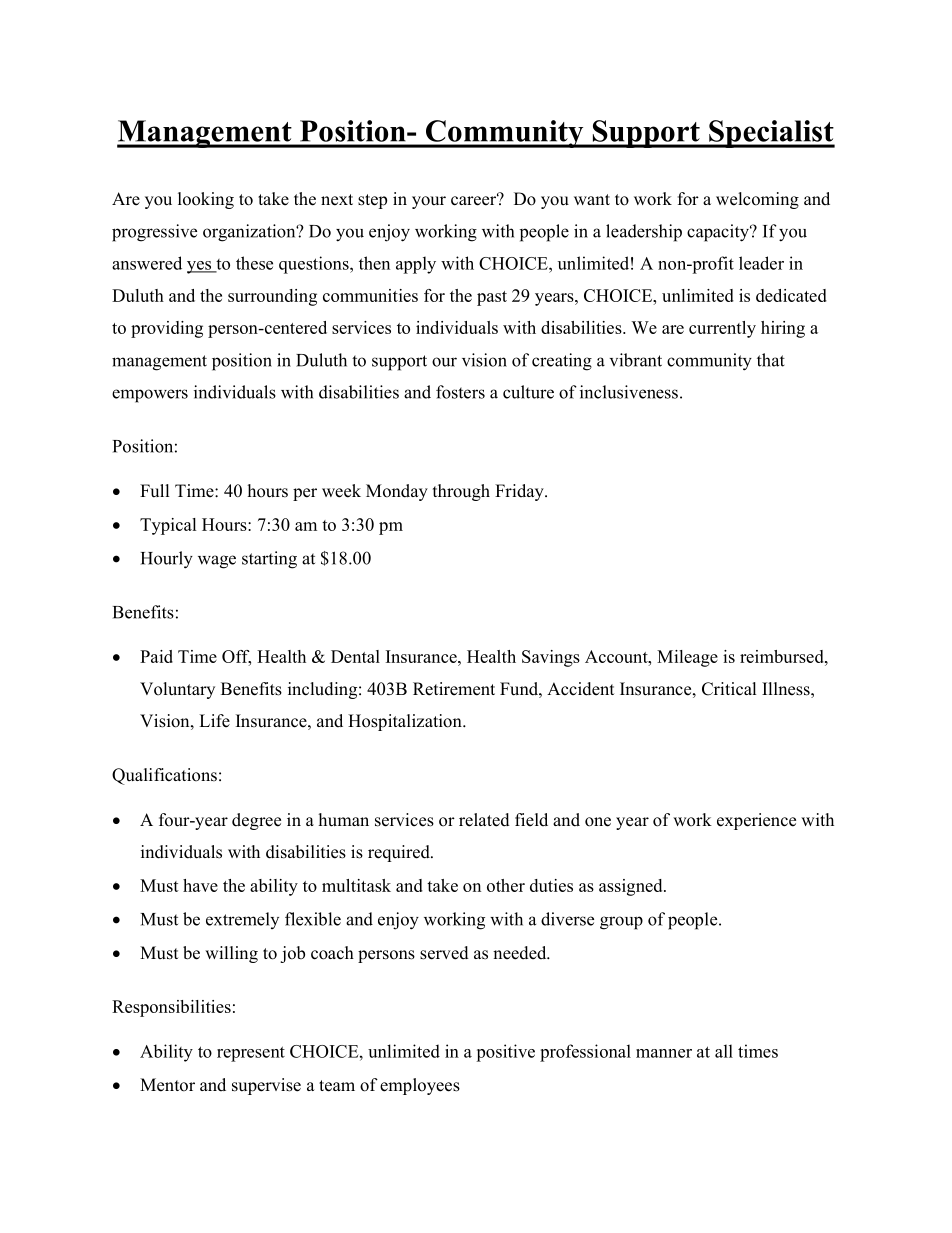 The width and height of the screenshot is (952, 1233). Describe the element at coordinates (206, 200) in the screenshot. I see `looking` at that location.
